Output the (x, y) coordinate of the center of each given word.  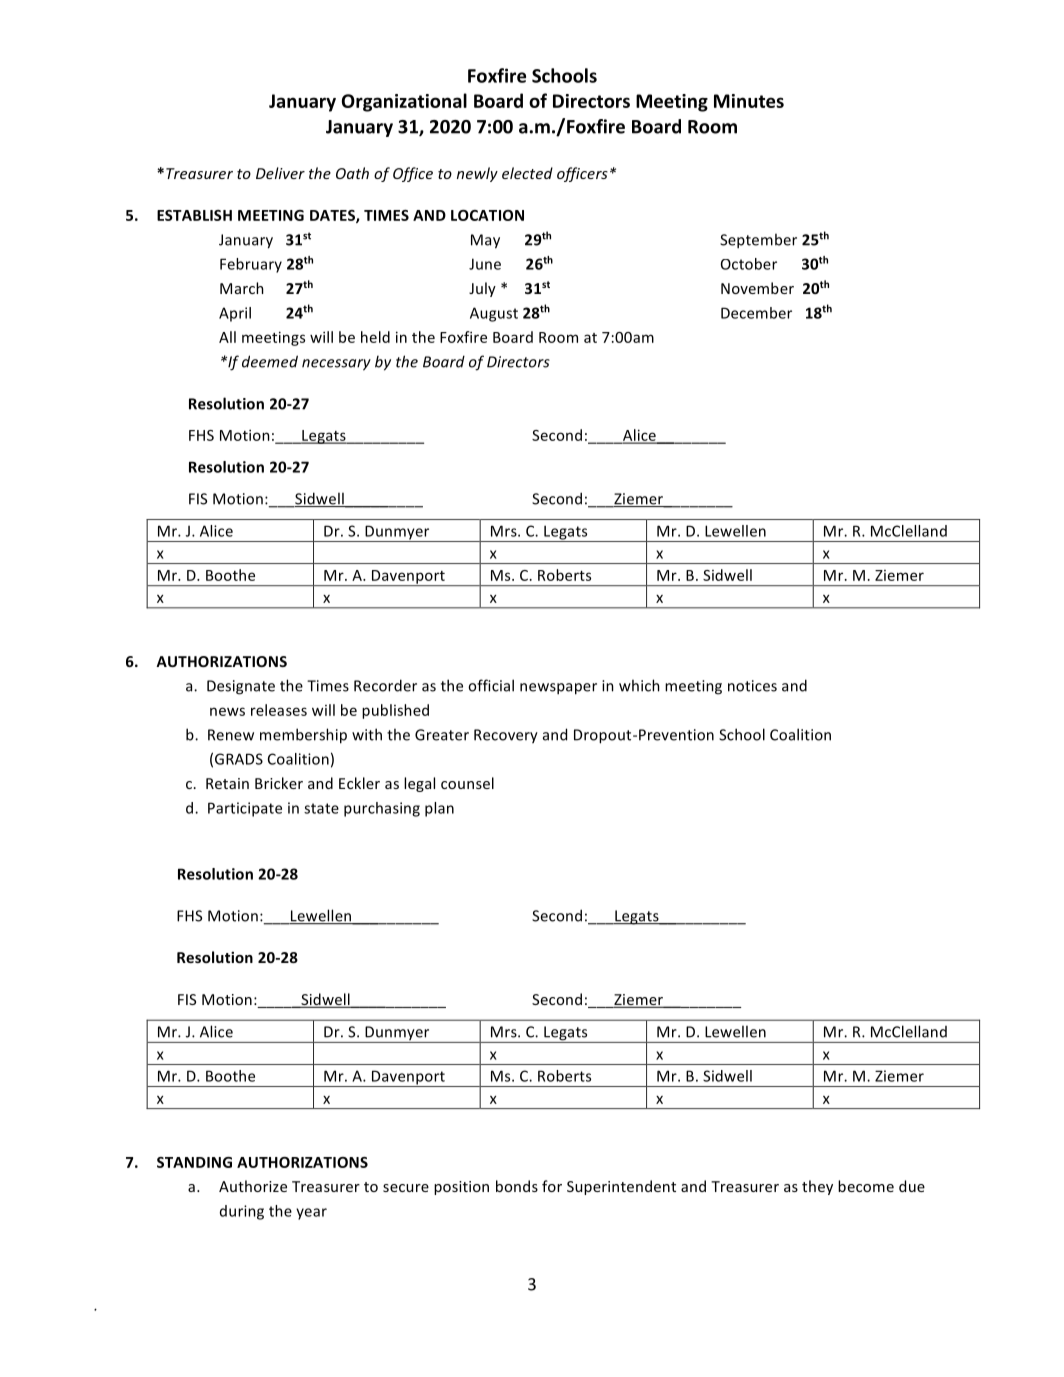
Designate (241, 687)
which (639, 685)
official (491, 685)
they (817, 1187)
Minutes (749, 101)
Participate (245, 809)
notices (752, 686)
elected (527, 173)
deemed (270, 361)
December (756, 313)
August (494, 314)
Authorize (253, 1186)
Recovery (506, 736)
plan (439, 809)
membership (303, 736)
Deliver (280, 173)
